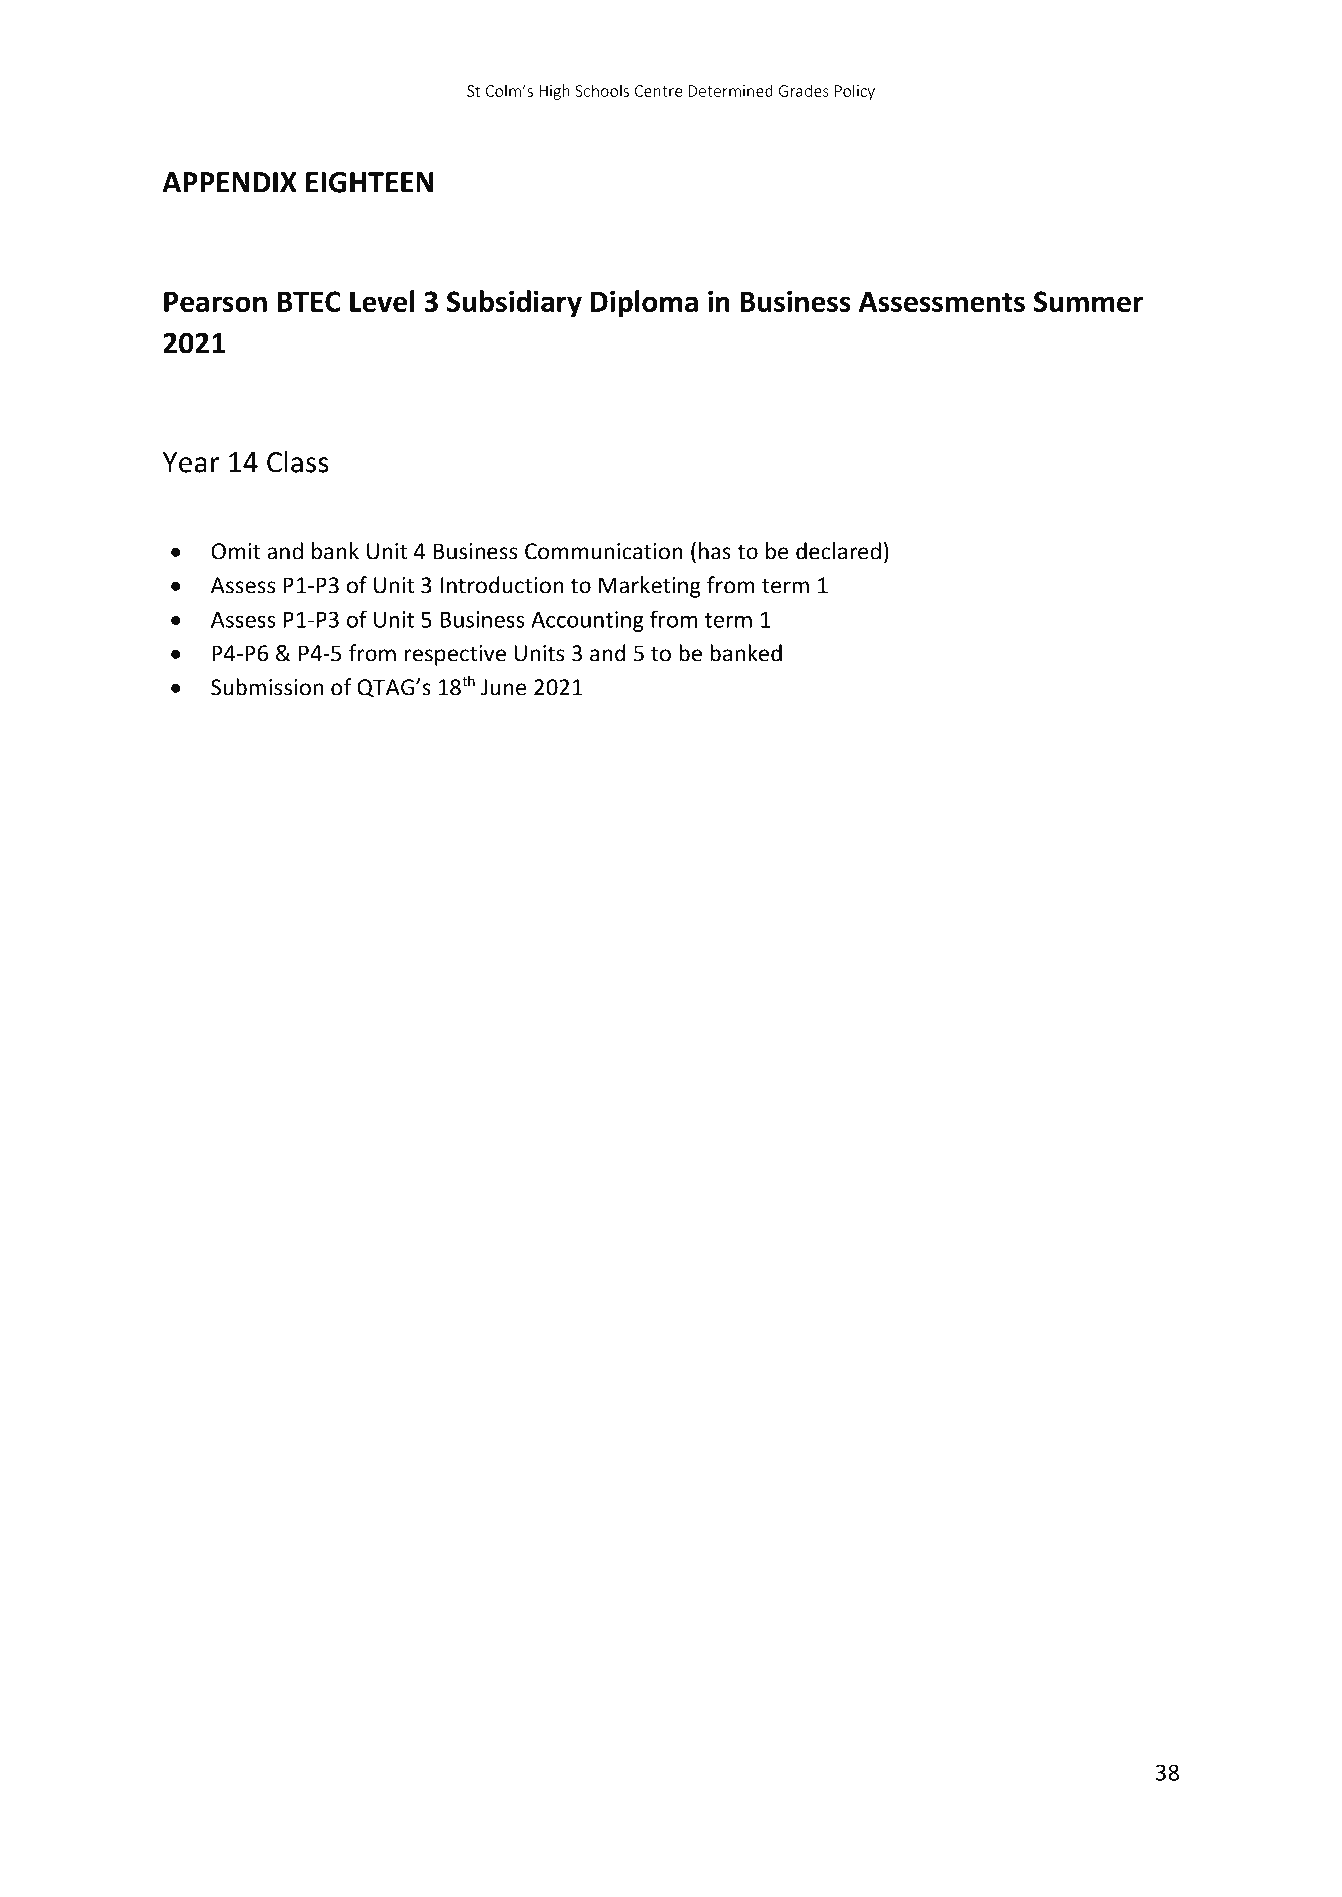  I want to click on Communication, so click(604, 551).
